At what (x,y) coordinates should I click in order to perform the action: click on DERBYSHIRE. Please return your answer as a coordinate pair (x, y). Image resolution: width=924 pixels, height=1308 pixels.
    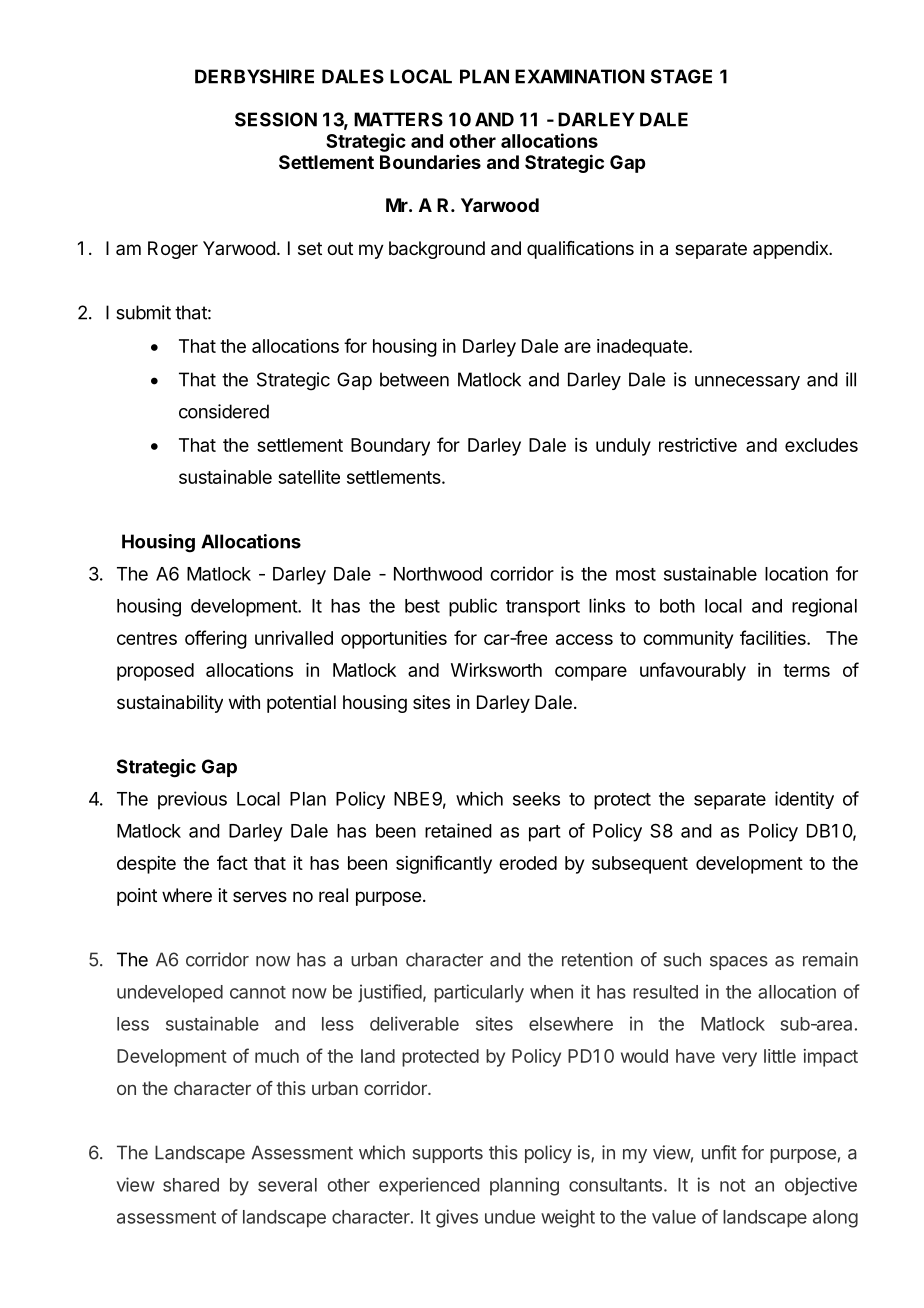
    Looking at the image, I should click on (254, 76).
